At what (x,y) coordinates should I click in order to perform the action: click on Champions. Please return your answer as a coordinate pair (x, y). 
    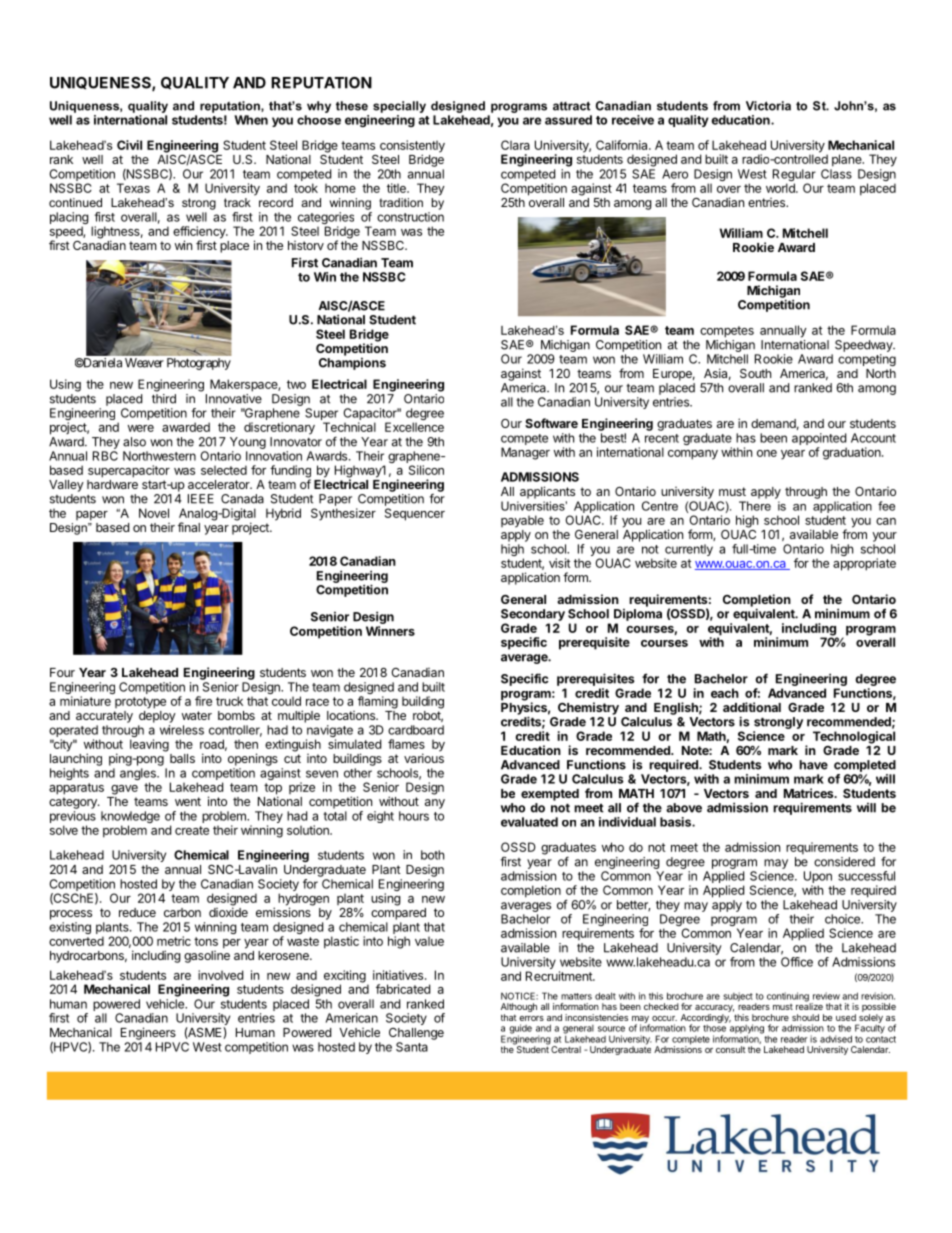
    Looking at the image, I should click on (352, 364).
